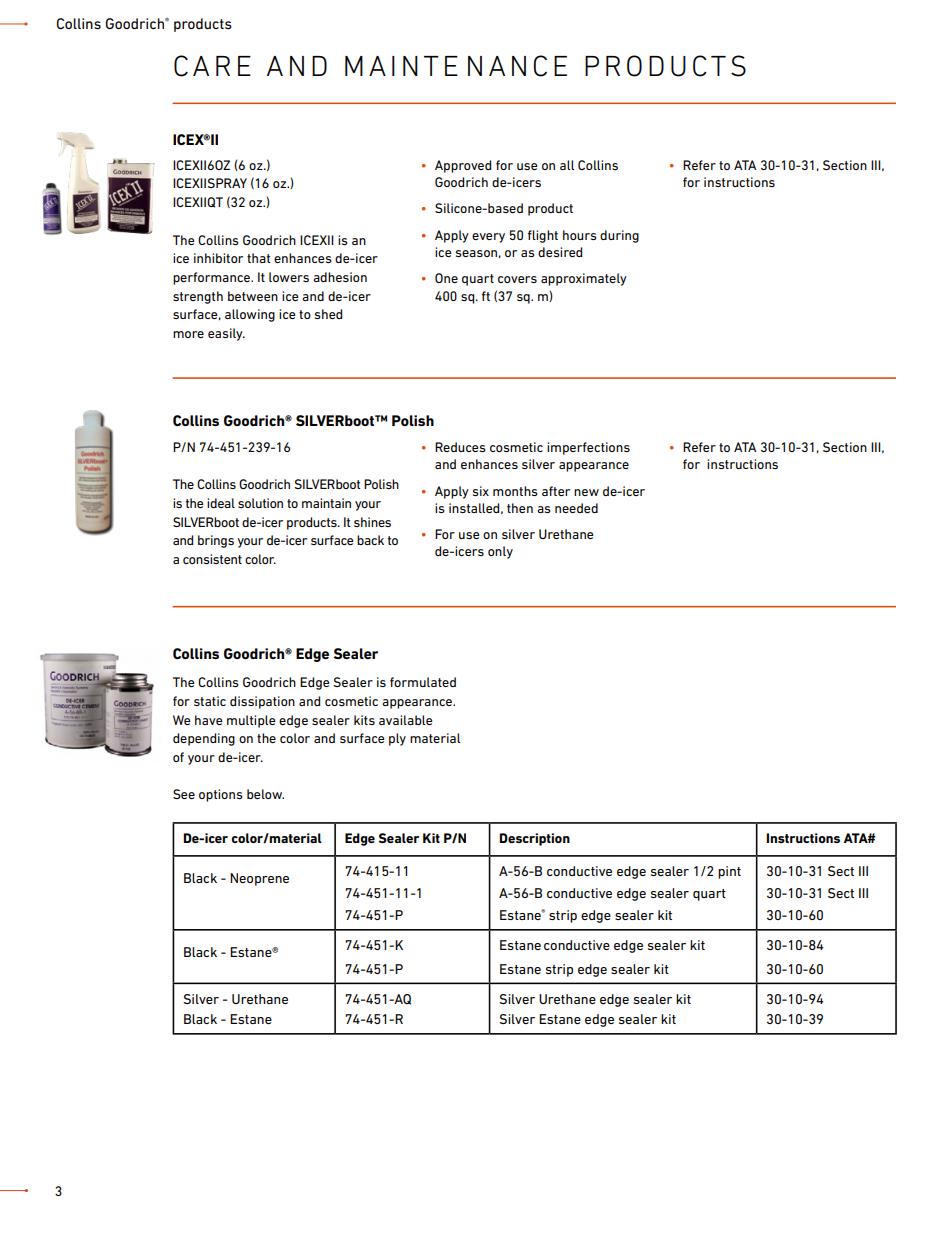 The height and width of the image is (1233, 952). What do you see at coordinates (584, 279) in the image?
I see `approximately` at bounding box center [584, 279].
